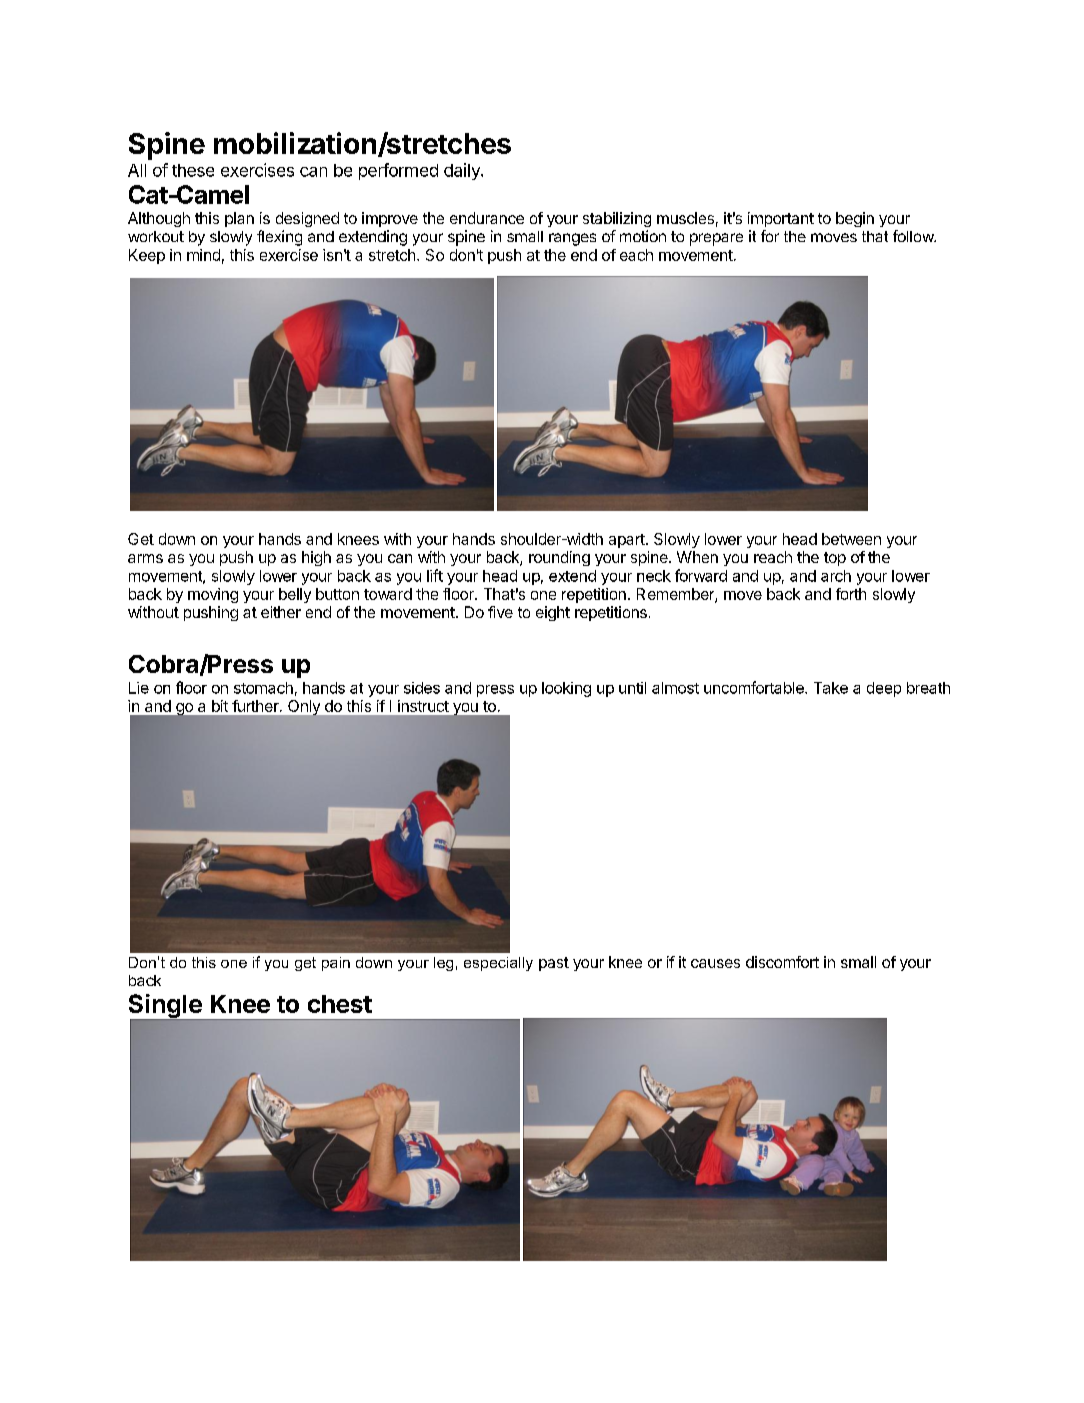 The image size is (1084, 1403). I want to click on moving, so click(213, 595).
